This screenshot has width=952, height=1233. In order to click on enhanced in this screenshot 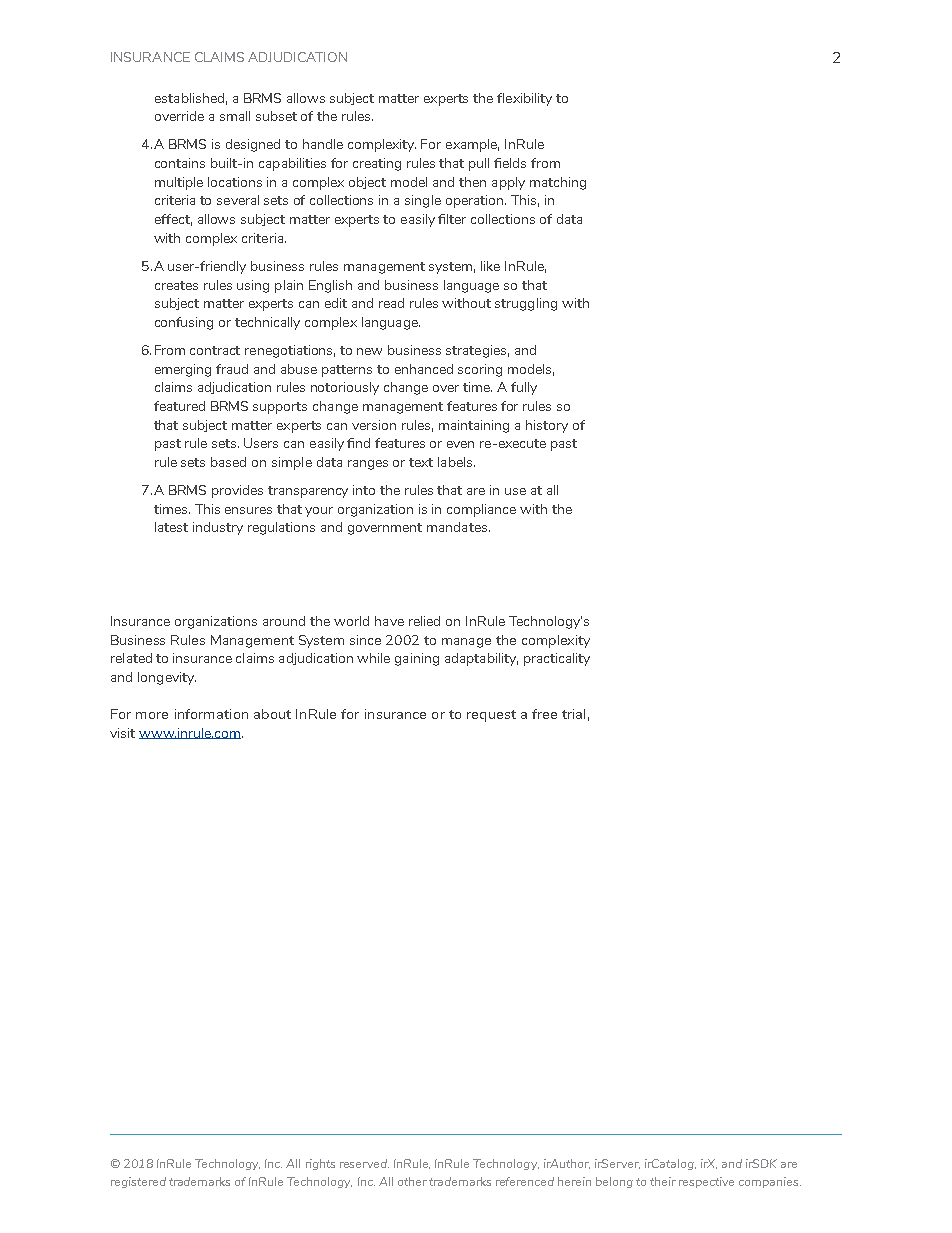, I will do `click(424, 369)`.
